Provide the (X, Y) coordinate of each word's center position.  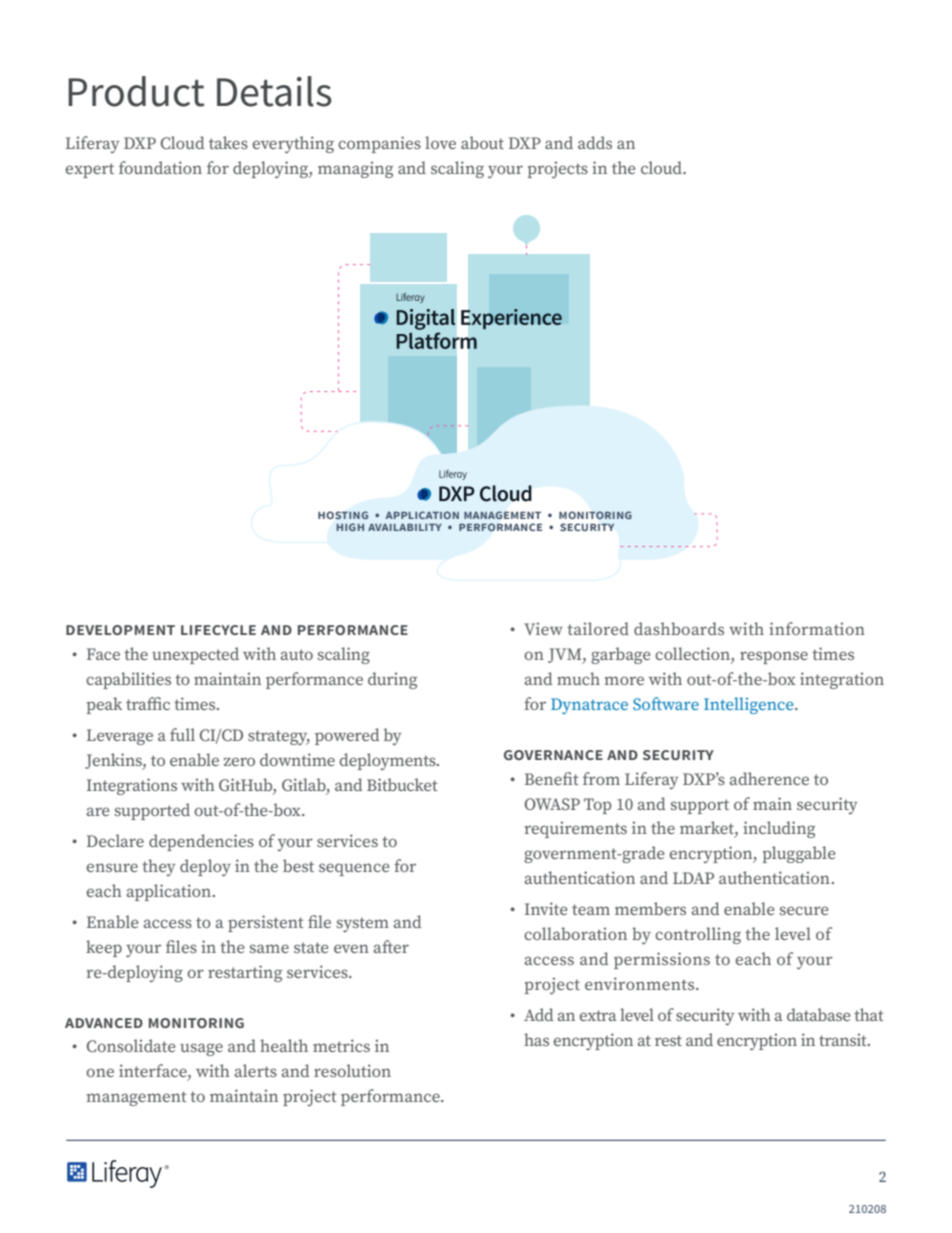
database (818, 1014)
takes (228, 142)
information (817, 628)
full (182, 734)
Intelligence (750, 705)
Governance (553, 755)
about (482, 142)
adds (595, 142)
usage (201, 1049)
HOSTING (343, 515)
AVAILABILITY (405, 527)
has (536, 1039)
